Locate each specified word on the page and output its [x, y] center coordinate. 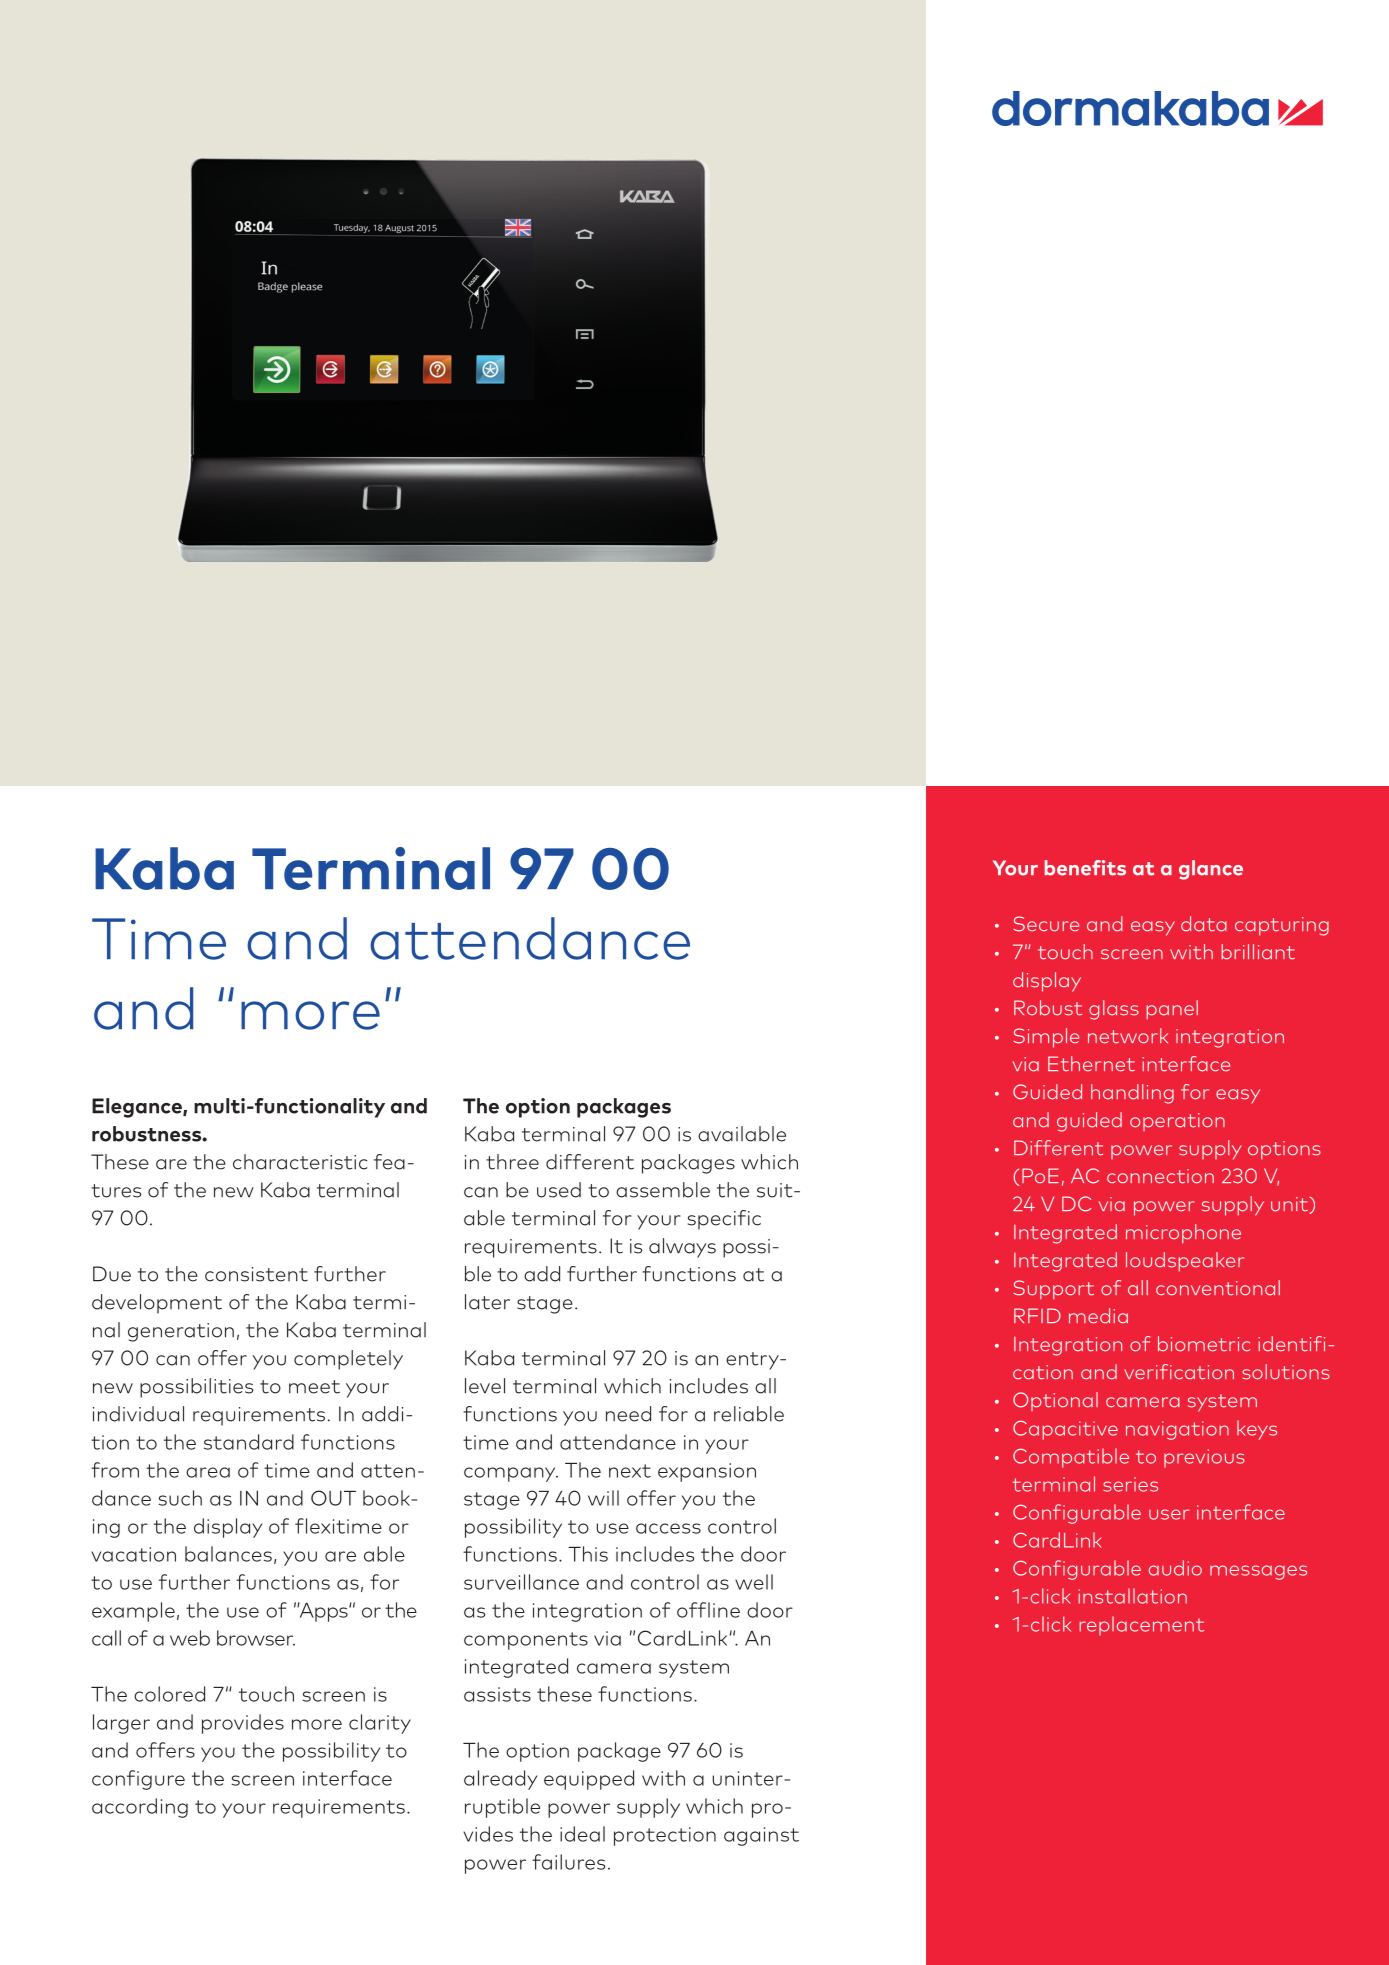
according [140, 1808]
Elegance [138, 1108]
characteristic [300, 1162]
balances [228, 1554]
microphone [1183, 1234]
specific [724, 1220]
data [1204, 924]
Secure [1046, 924]
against [761, 1836]
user [1169, 1514]
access [668, 1528]
